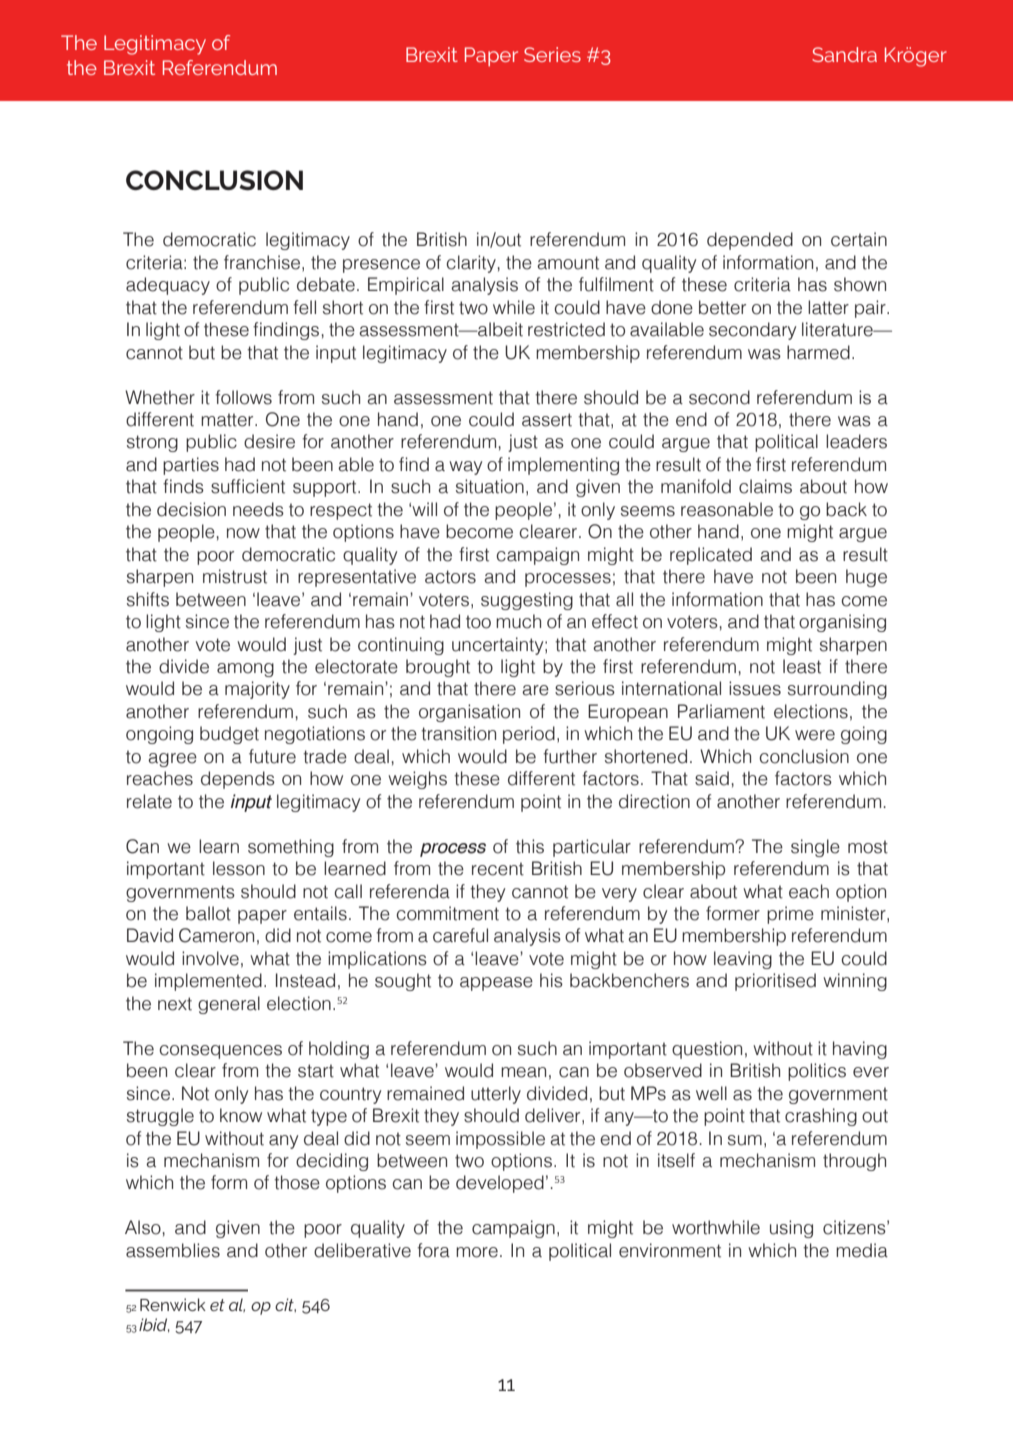  Describe the element at coordinates (173, 1250) in the screenshot. I see `assemblies` at that location.
